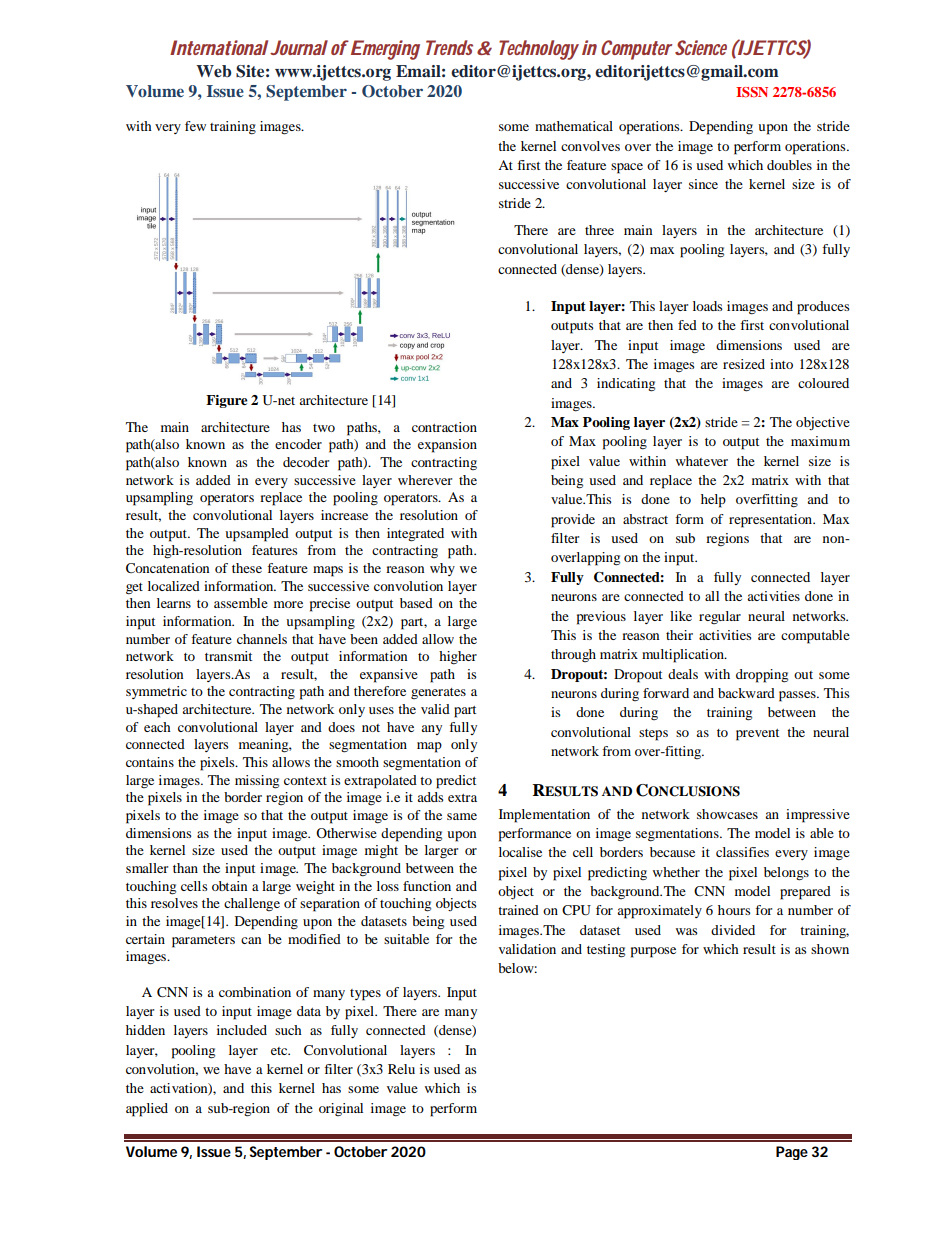 The height and width of the screenshot is (1233, 952). What do you see at coordinates (746, 693) in the screenshot?
I see `backward` at bounding box center [746, 693].
